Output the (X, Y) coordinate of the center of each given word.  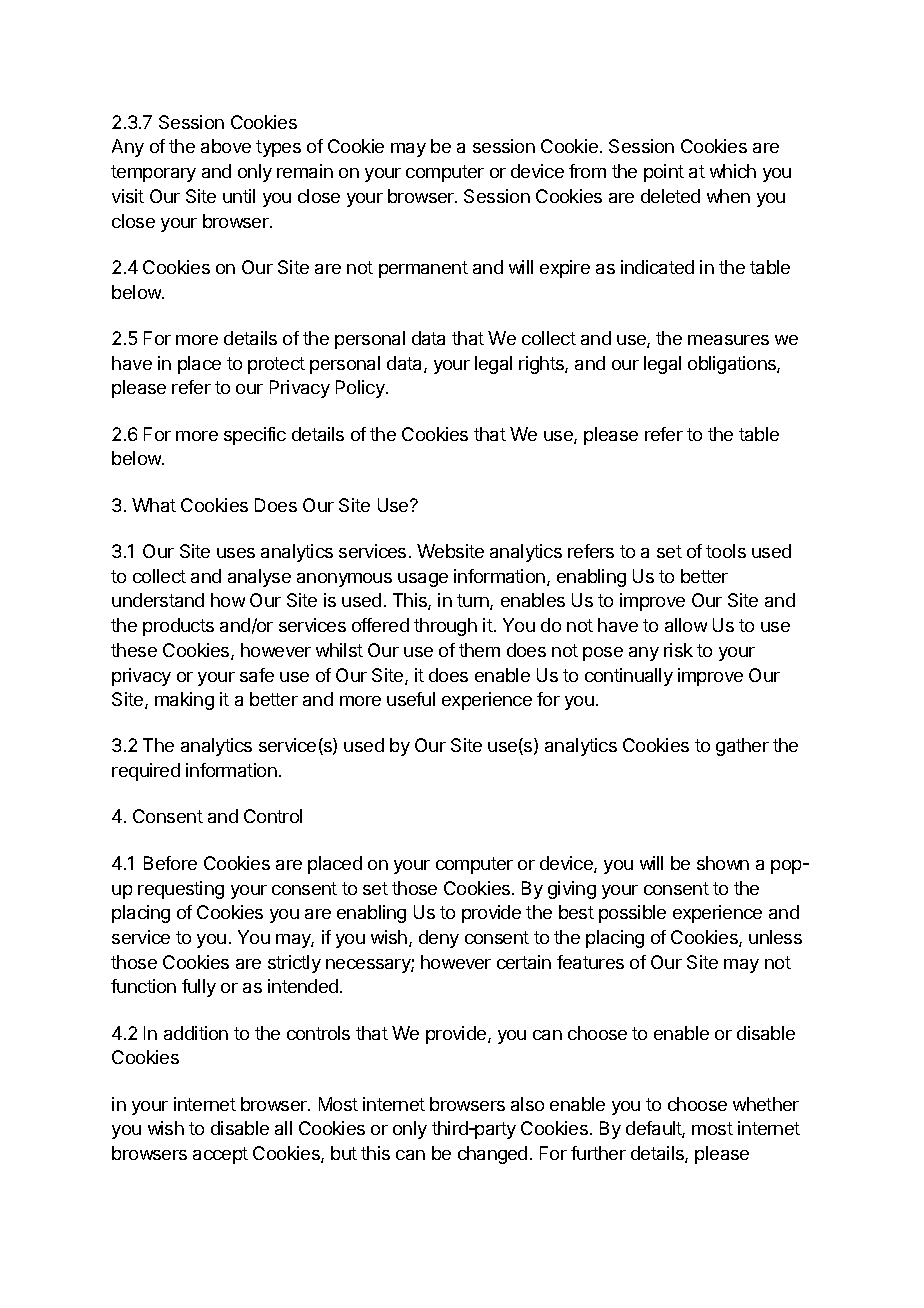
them (479, 650)
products (178, 627)
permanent (423, 269)
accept (220, 1155)
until (239, 196)
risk (678, 650)
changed (492, 1155)
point (664, 173)
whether (766, 1104)
